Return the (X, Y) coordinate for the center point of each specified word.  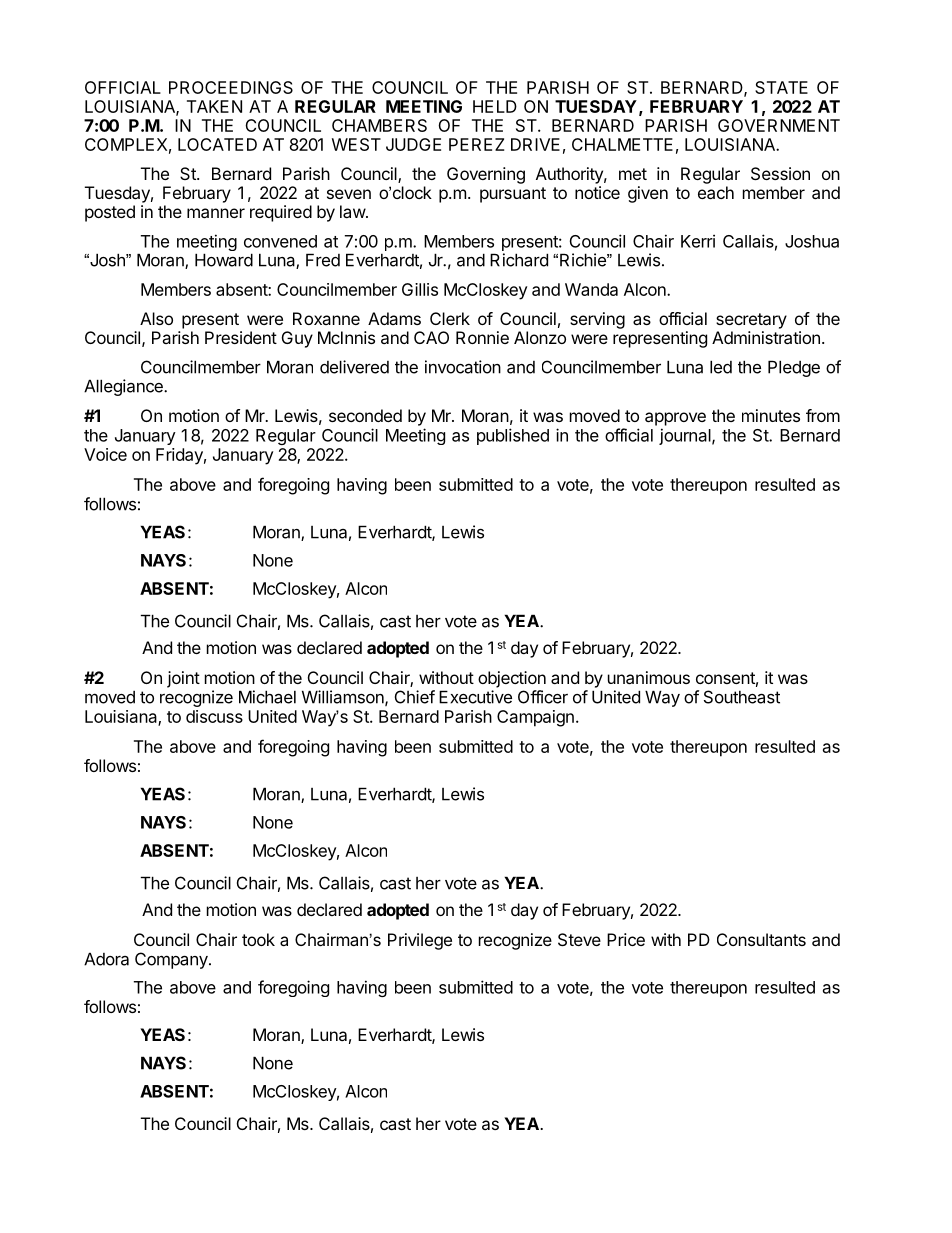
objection (512, 679)
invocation (463, 367)
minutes (771, 415)
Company (172, 960)
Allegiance (124, 387)
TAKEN (214, 106)
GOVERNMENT (779, 125)
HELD (495, 106)
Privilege (420, 941)
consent (727, 679)
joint (183, 679)
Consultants (761, 939)
